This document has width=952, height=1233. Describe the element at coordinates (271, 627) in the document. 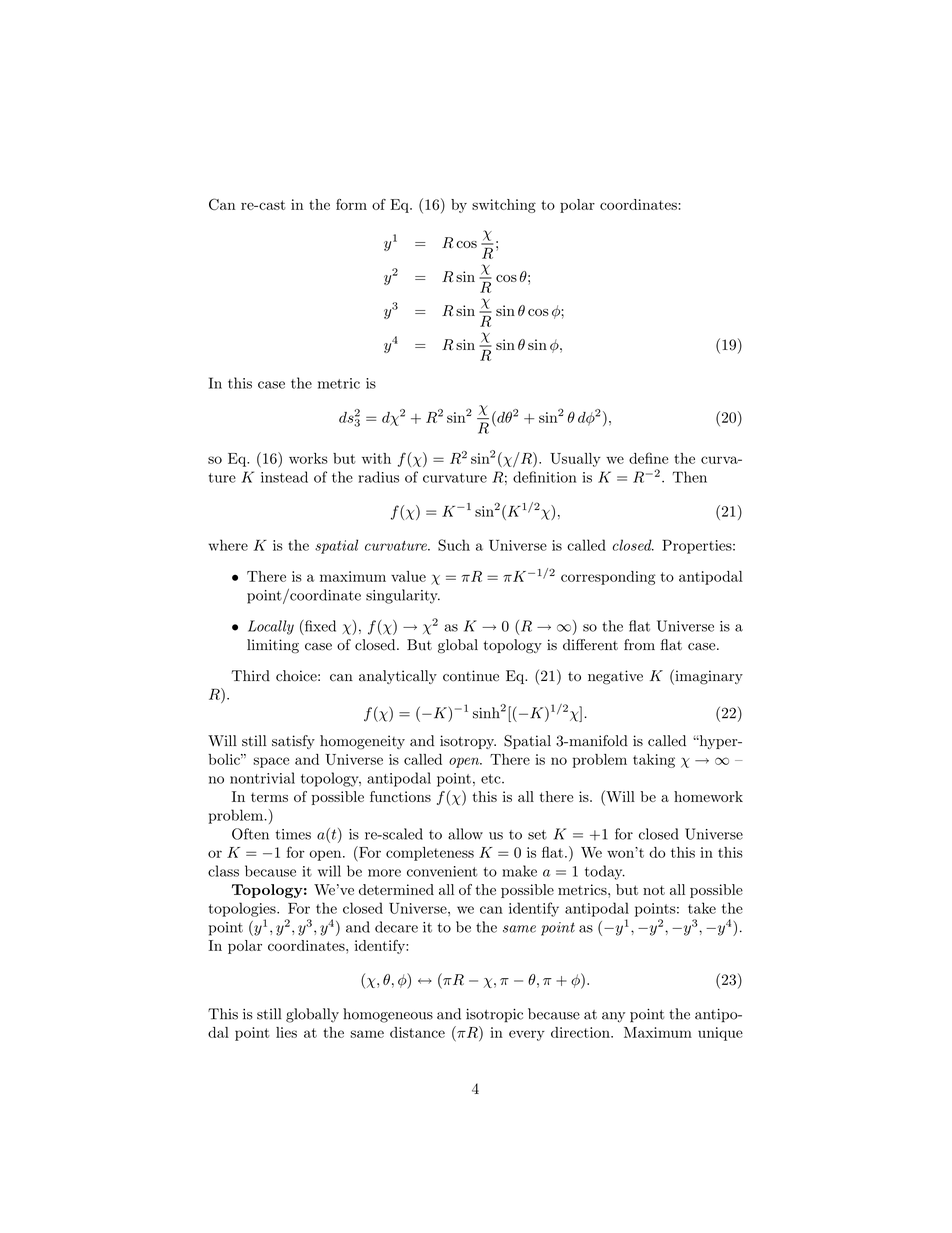

I see `Locally` at that location.
